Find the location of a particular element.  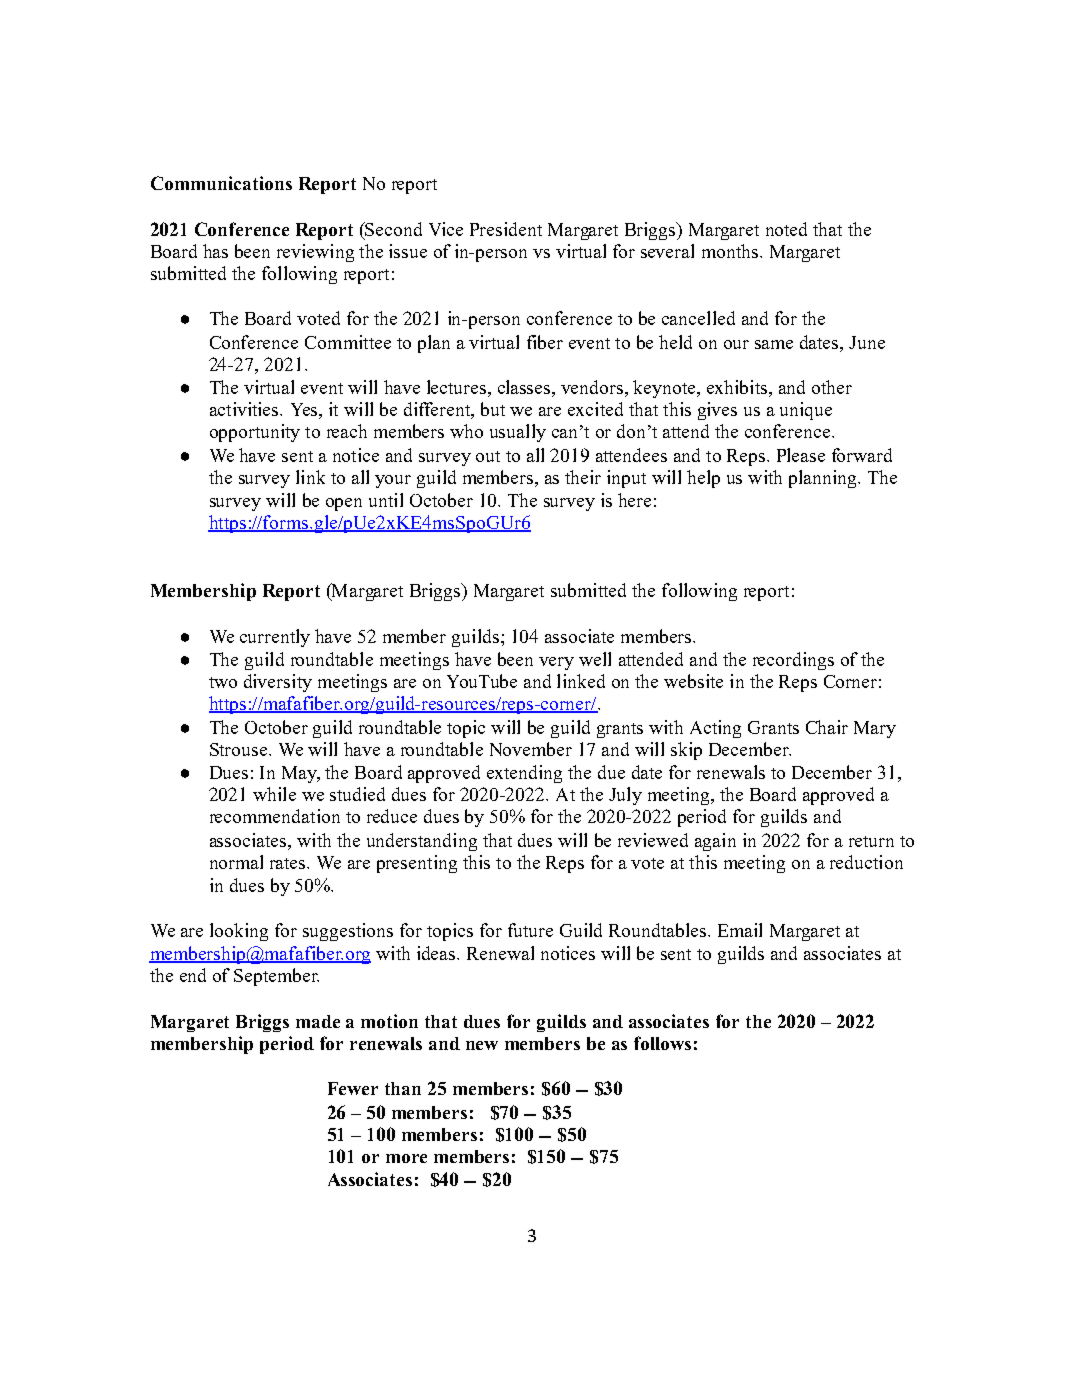

President is located at coordinates (506, 229).
